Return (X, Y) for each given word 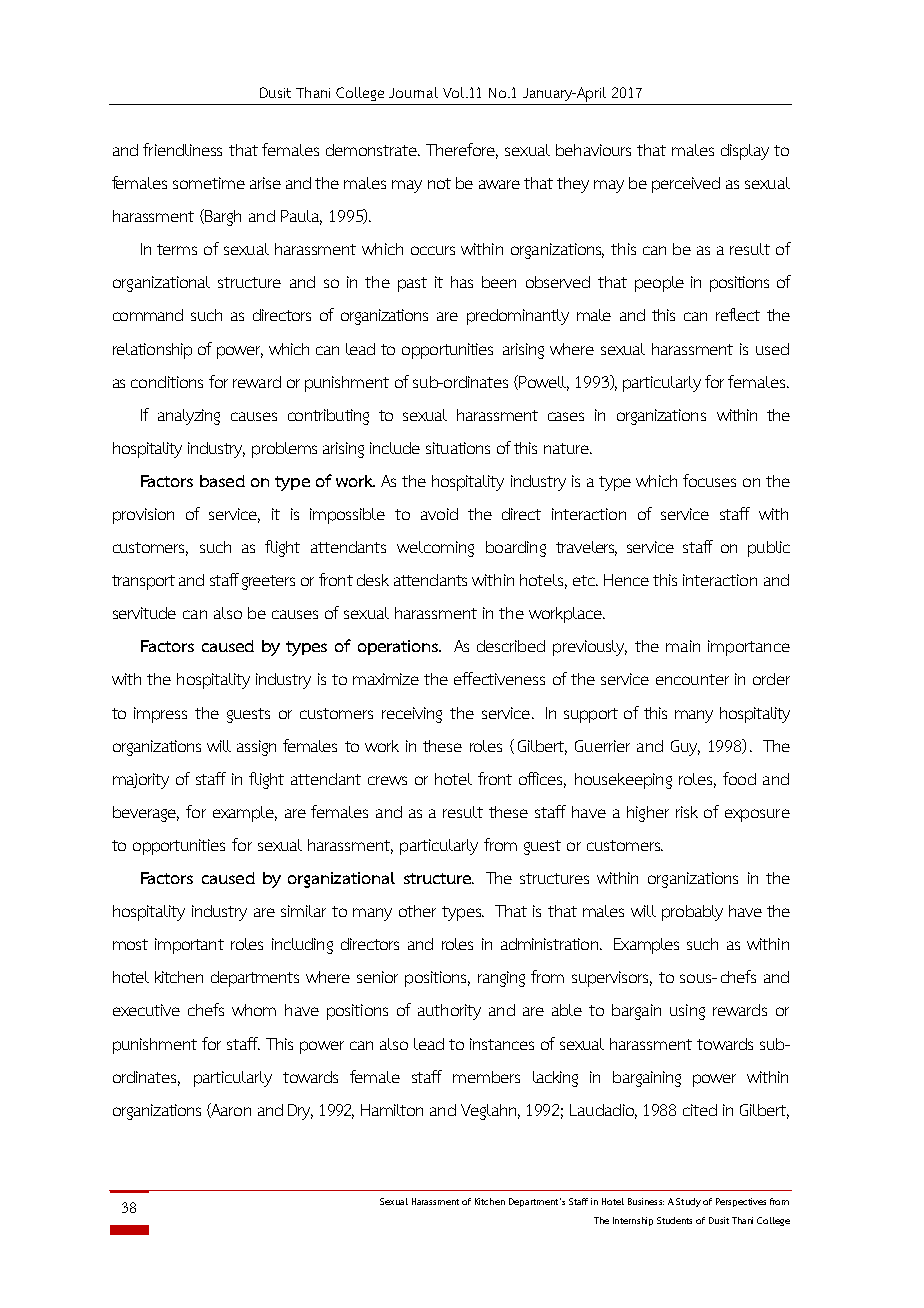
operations (399, 647)
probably (692, 913)
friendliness (182, 149)
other (417, 911)
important (189, 946)
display (745, 152)
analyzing (189, 417)
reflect (738, 314)
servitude (144, 613)
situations (458, 448)
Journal (413, 92)
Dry (300, 1112)
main (683, 646)
